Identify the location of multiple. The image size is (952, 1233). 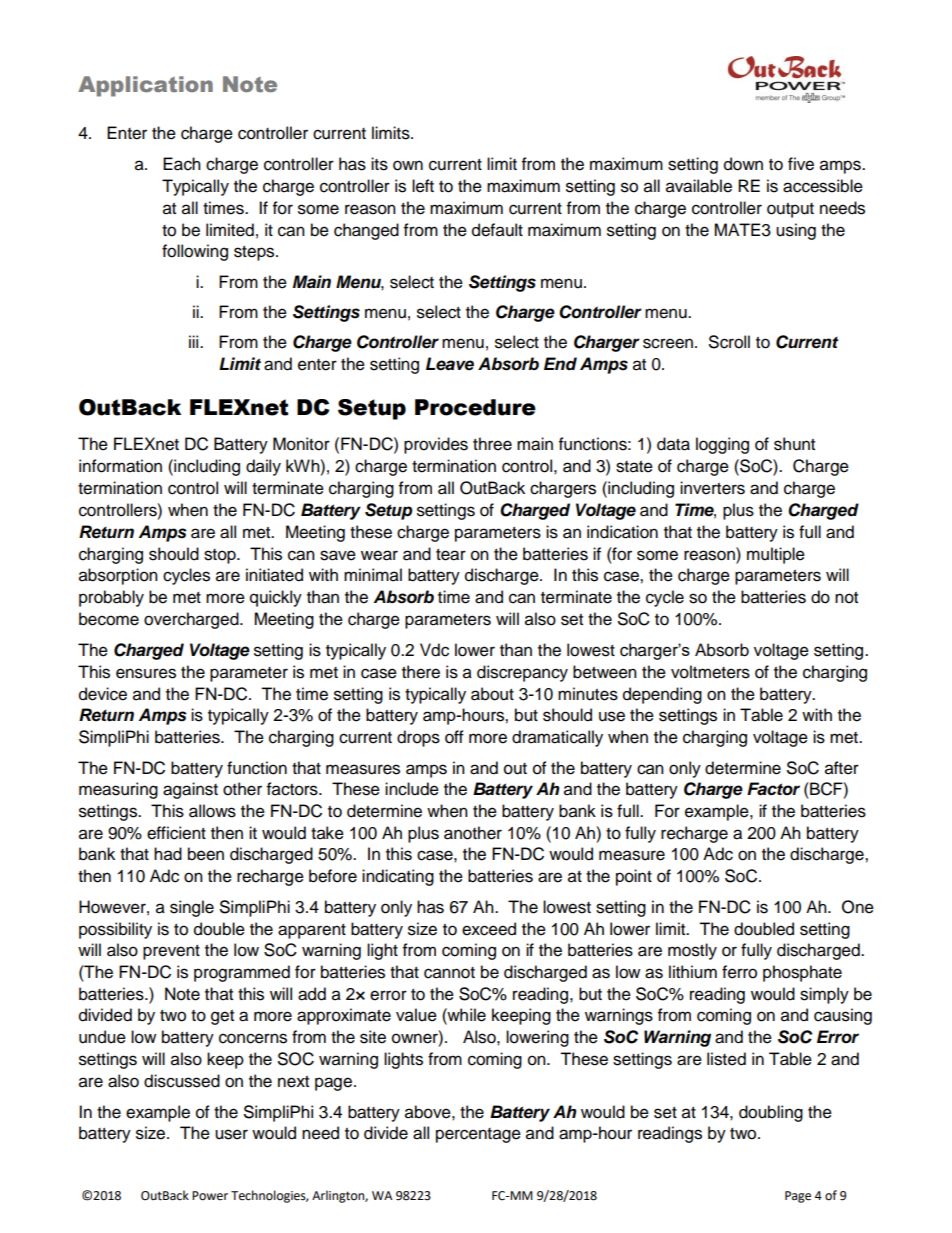
(776, 555).
